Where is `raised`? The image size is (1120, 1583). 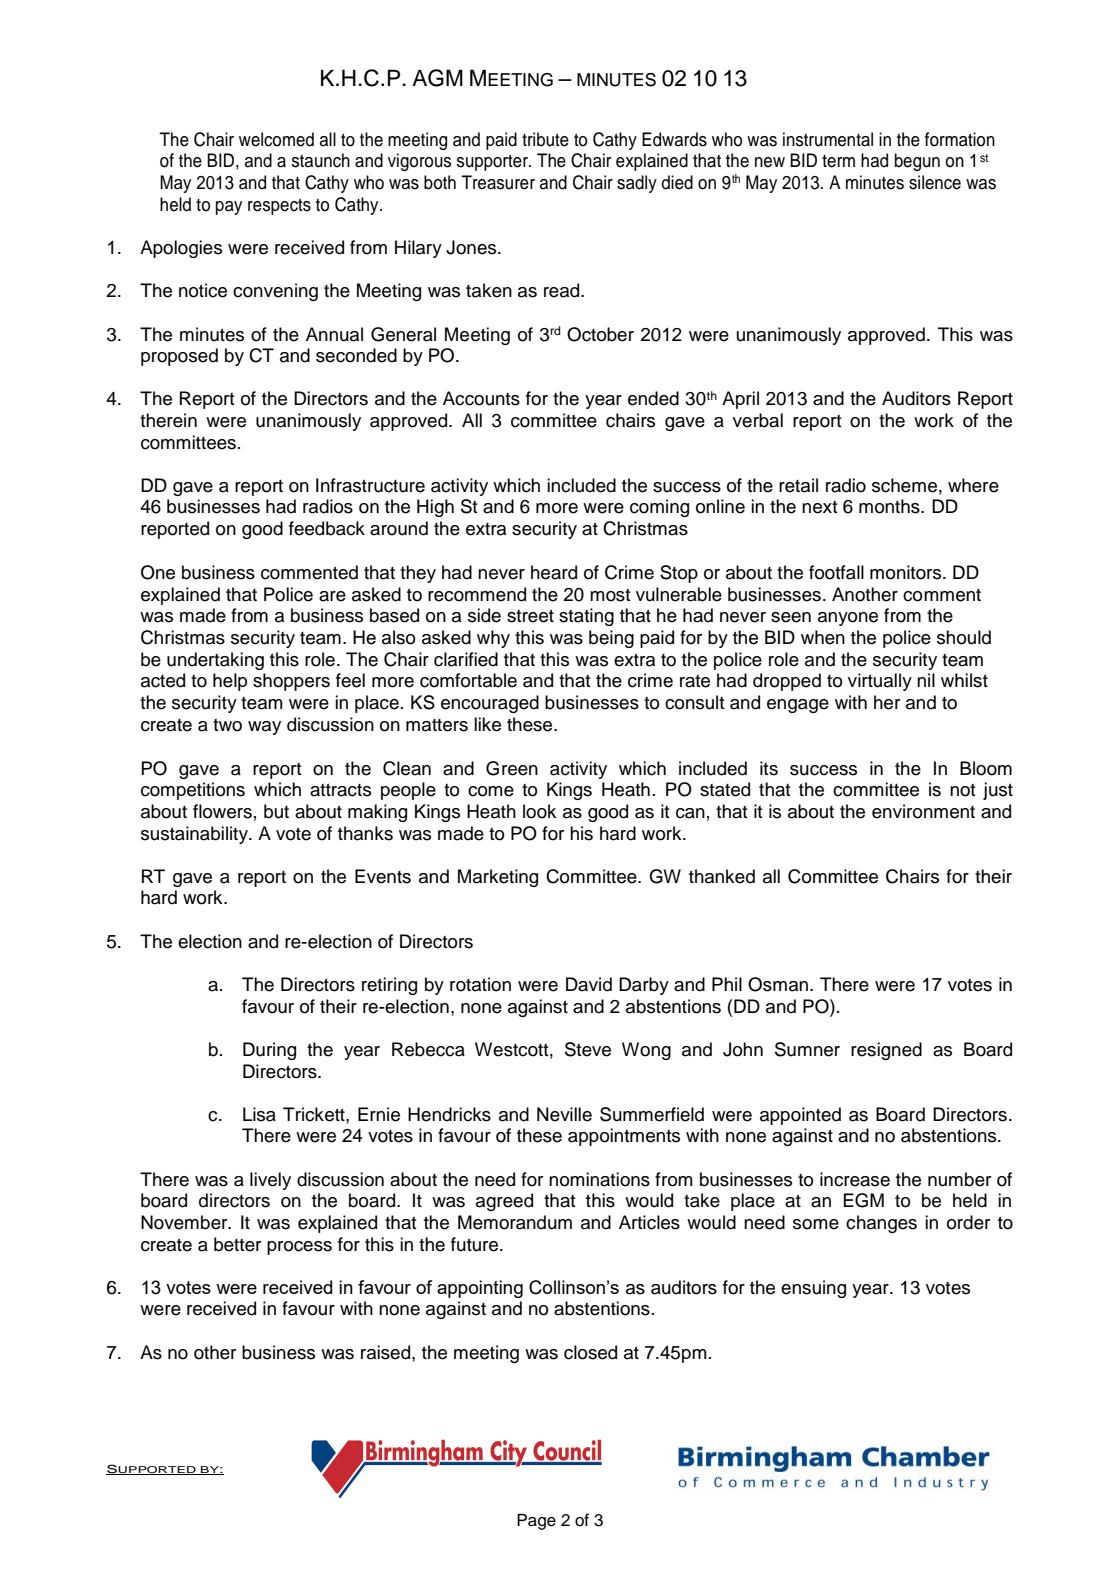 raised is located at coordinates (387, 1352).
